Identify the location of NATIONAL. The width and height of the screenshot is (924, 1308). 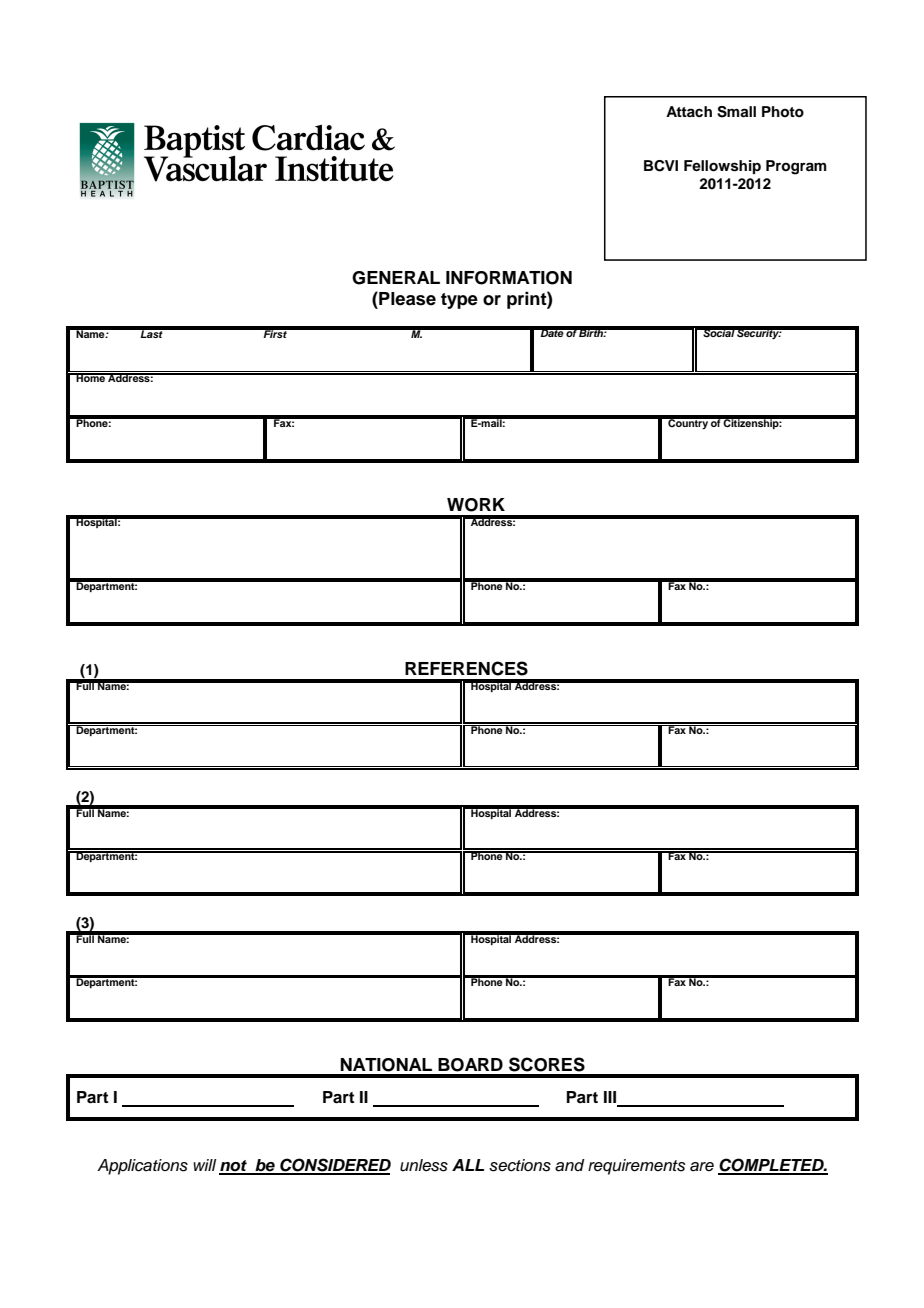
(386, 1065).
